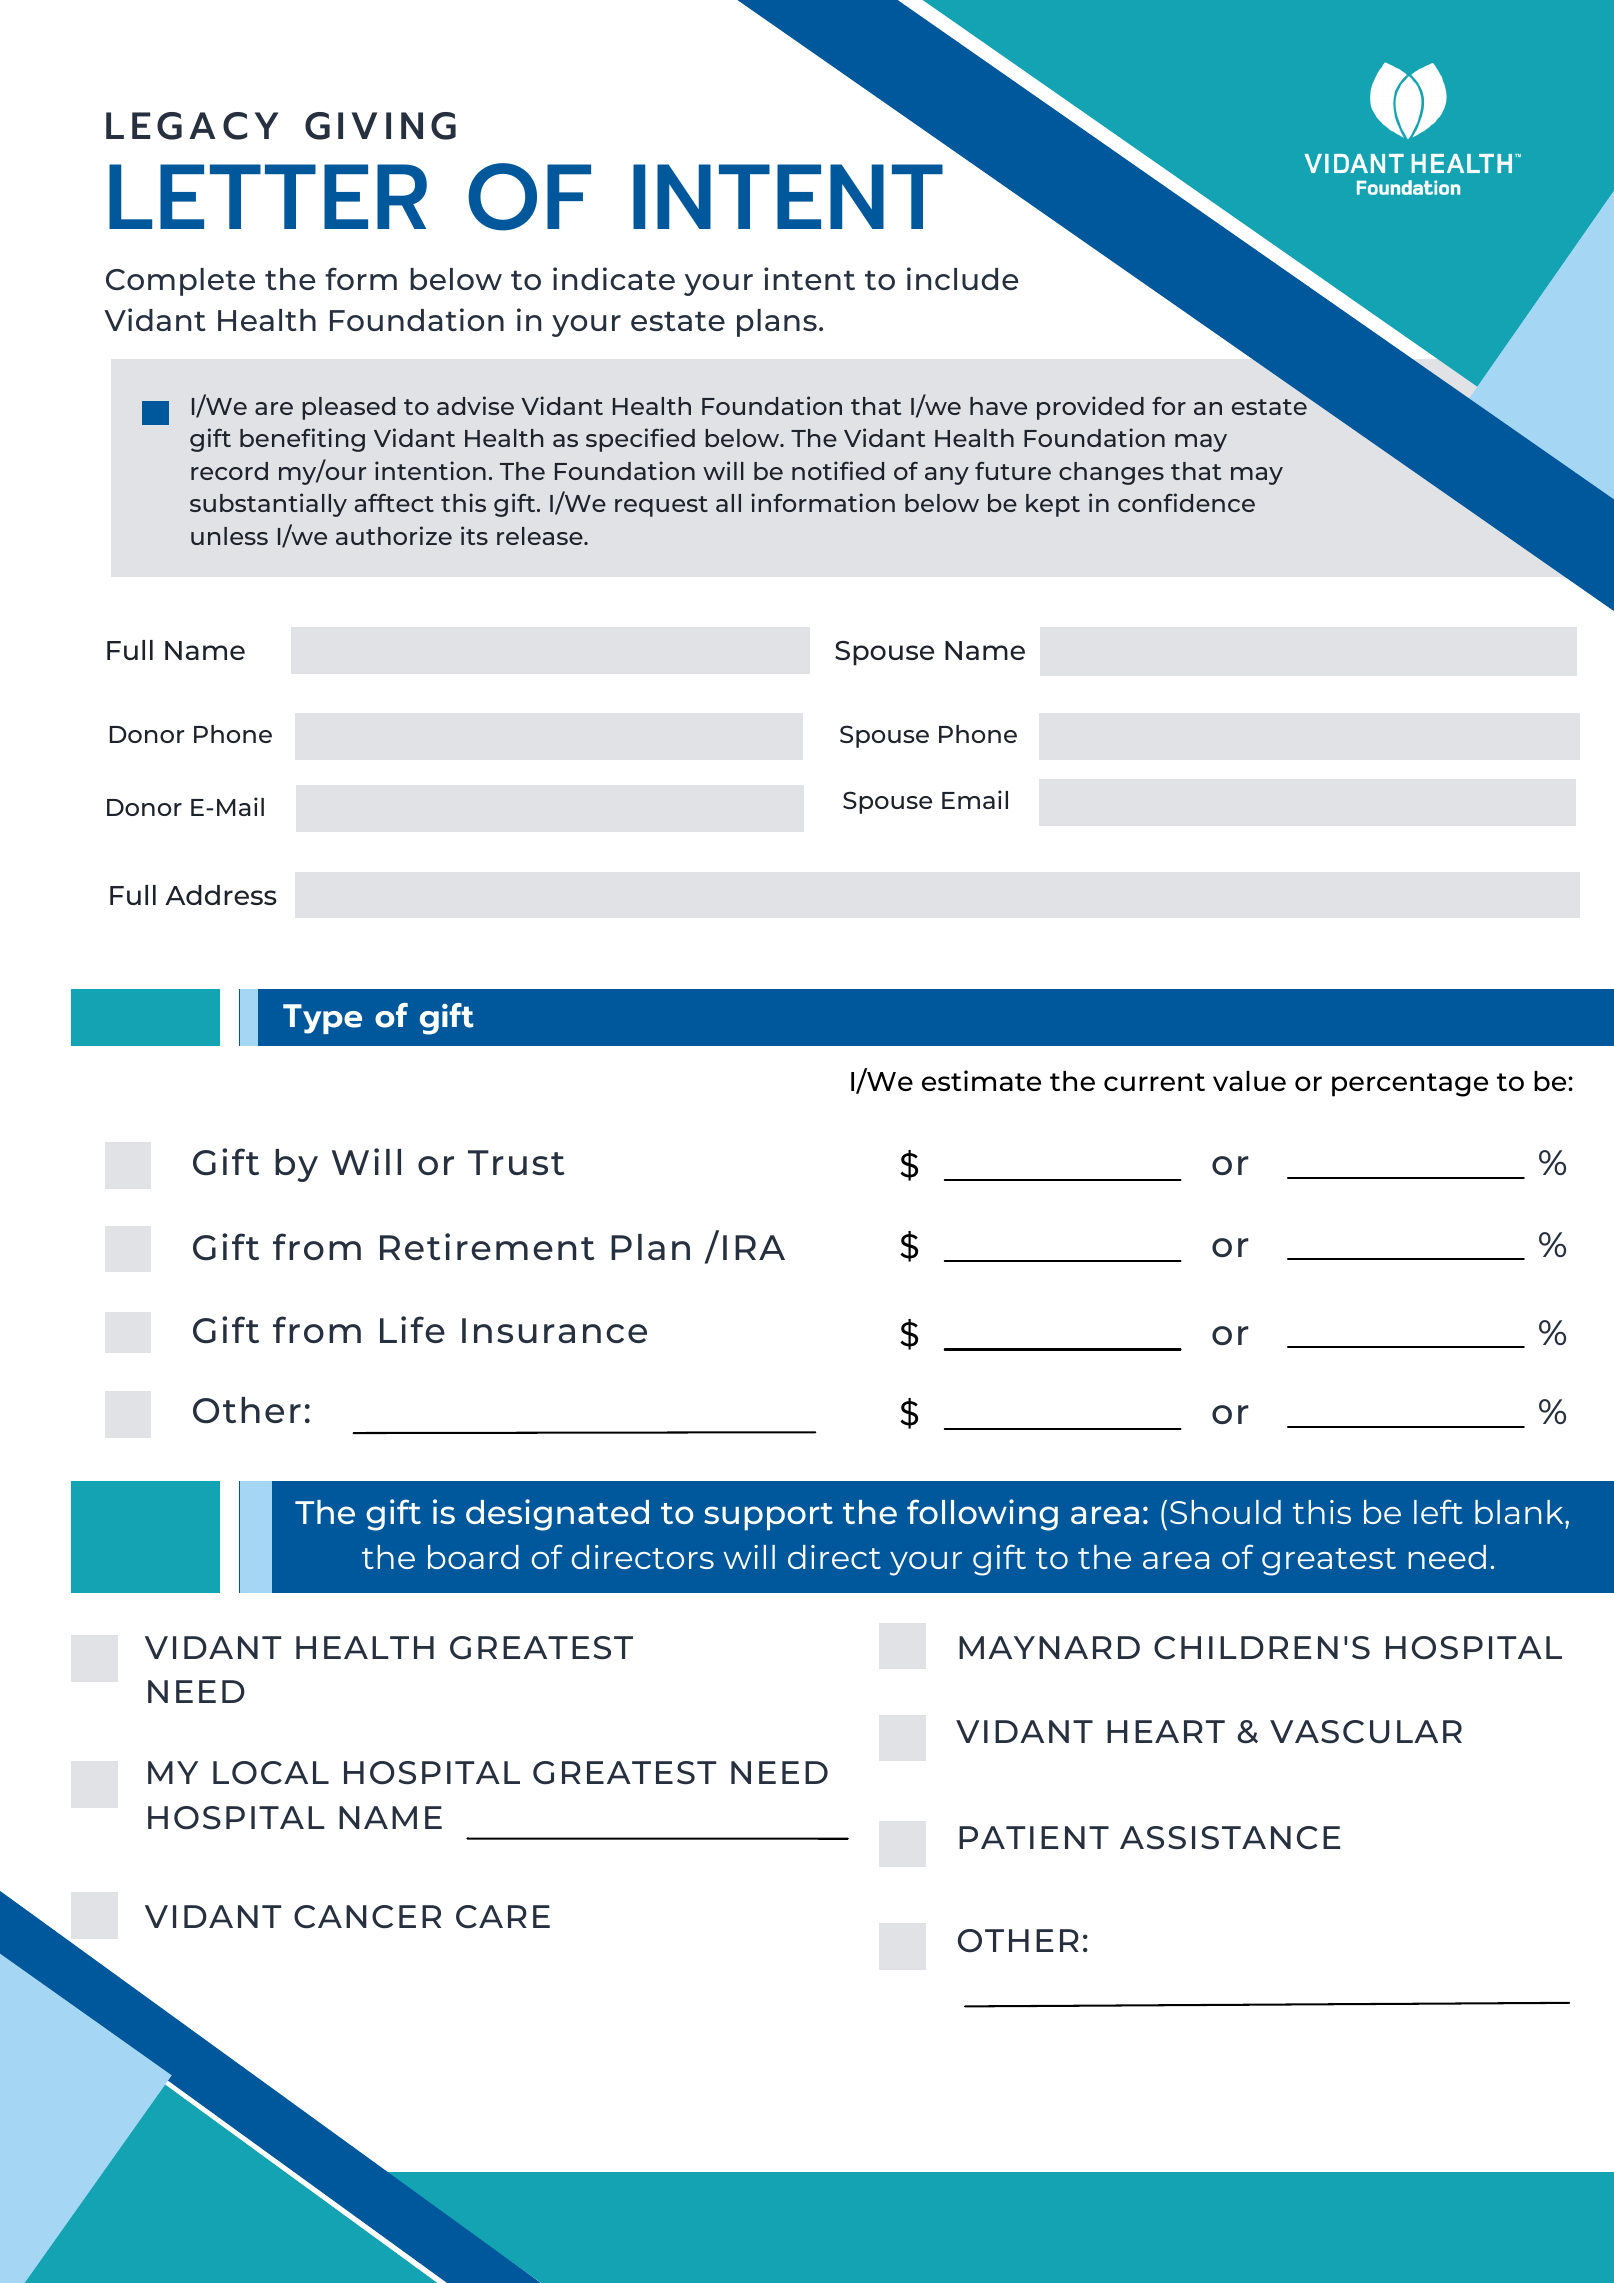 The width and height of the screenshot is (1614, 2283). I want to click on PATIENT, so click(1034, 1837).
